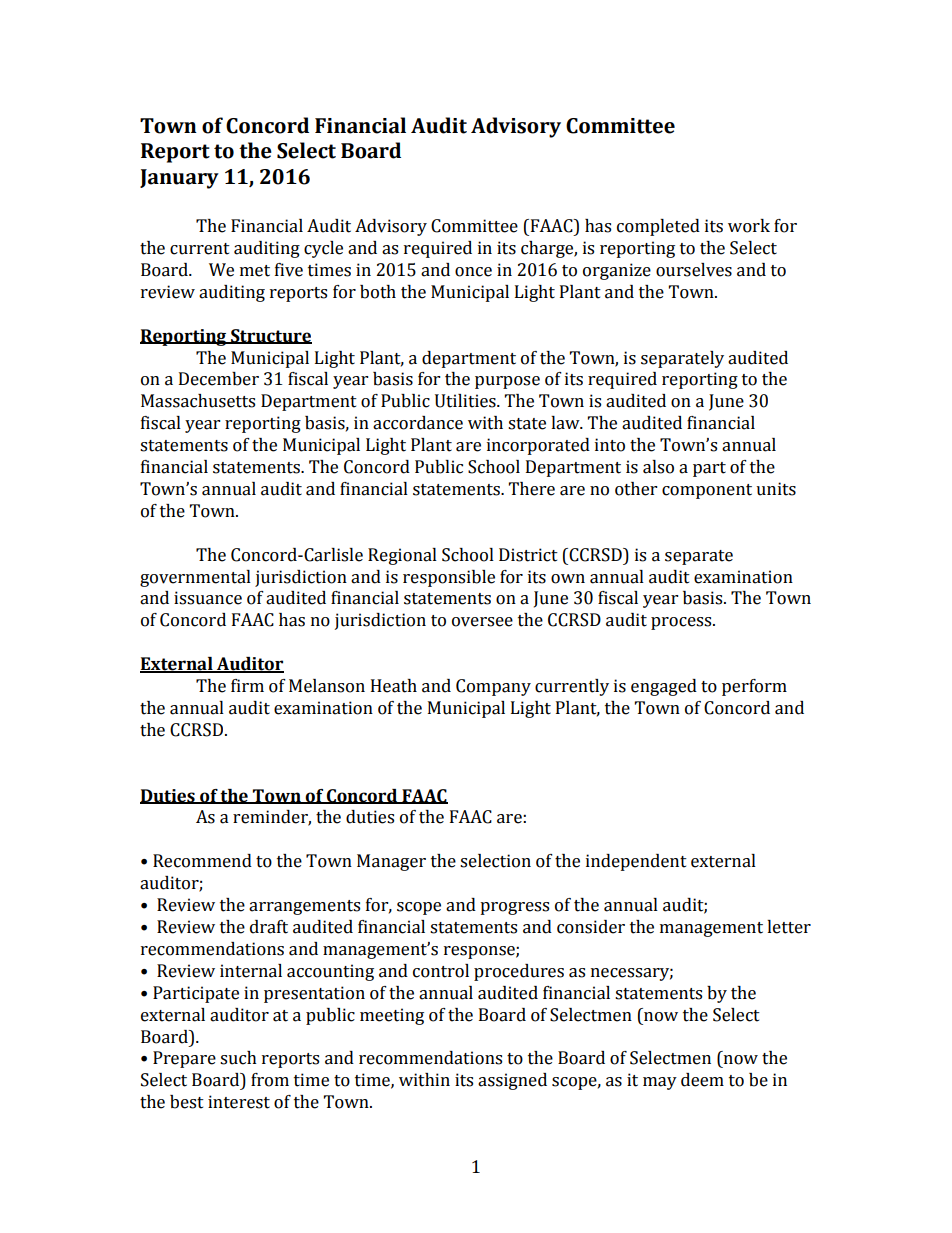  I want to click on independent, so click(636, 862).
